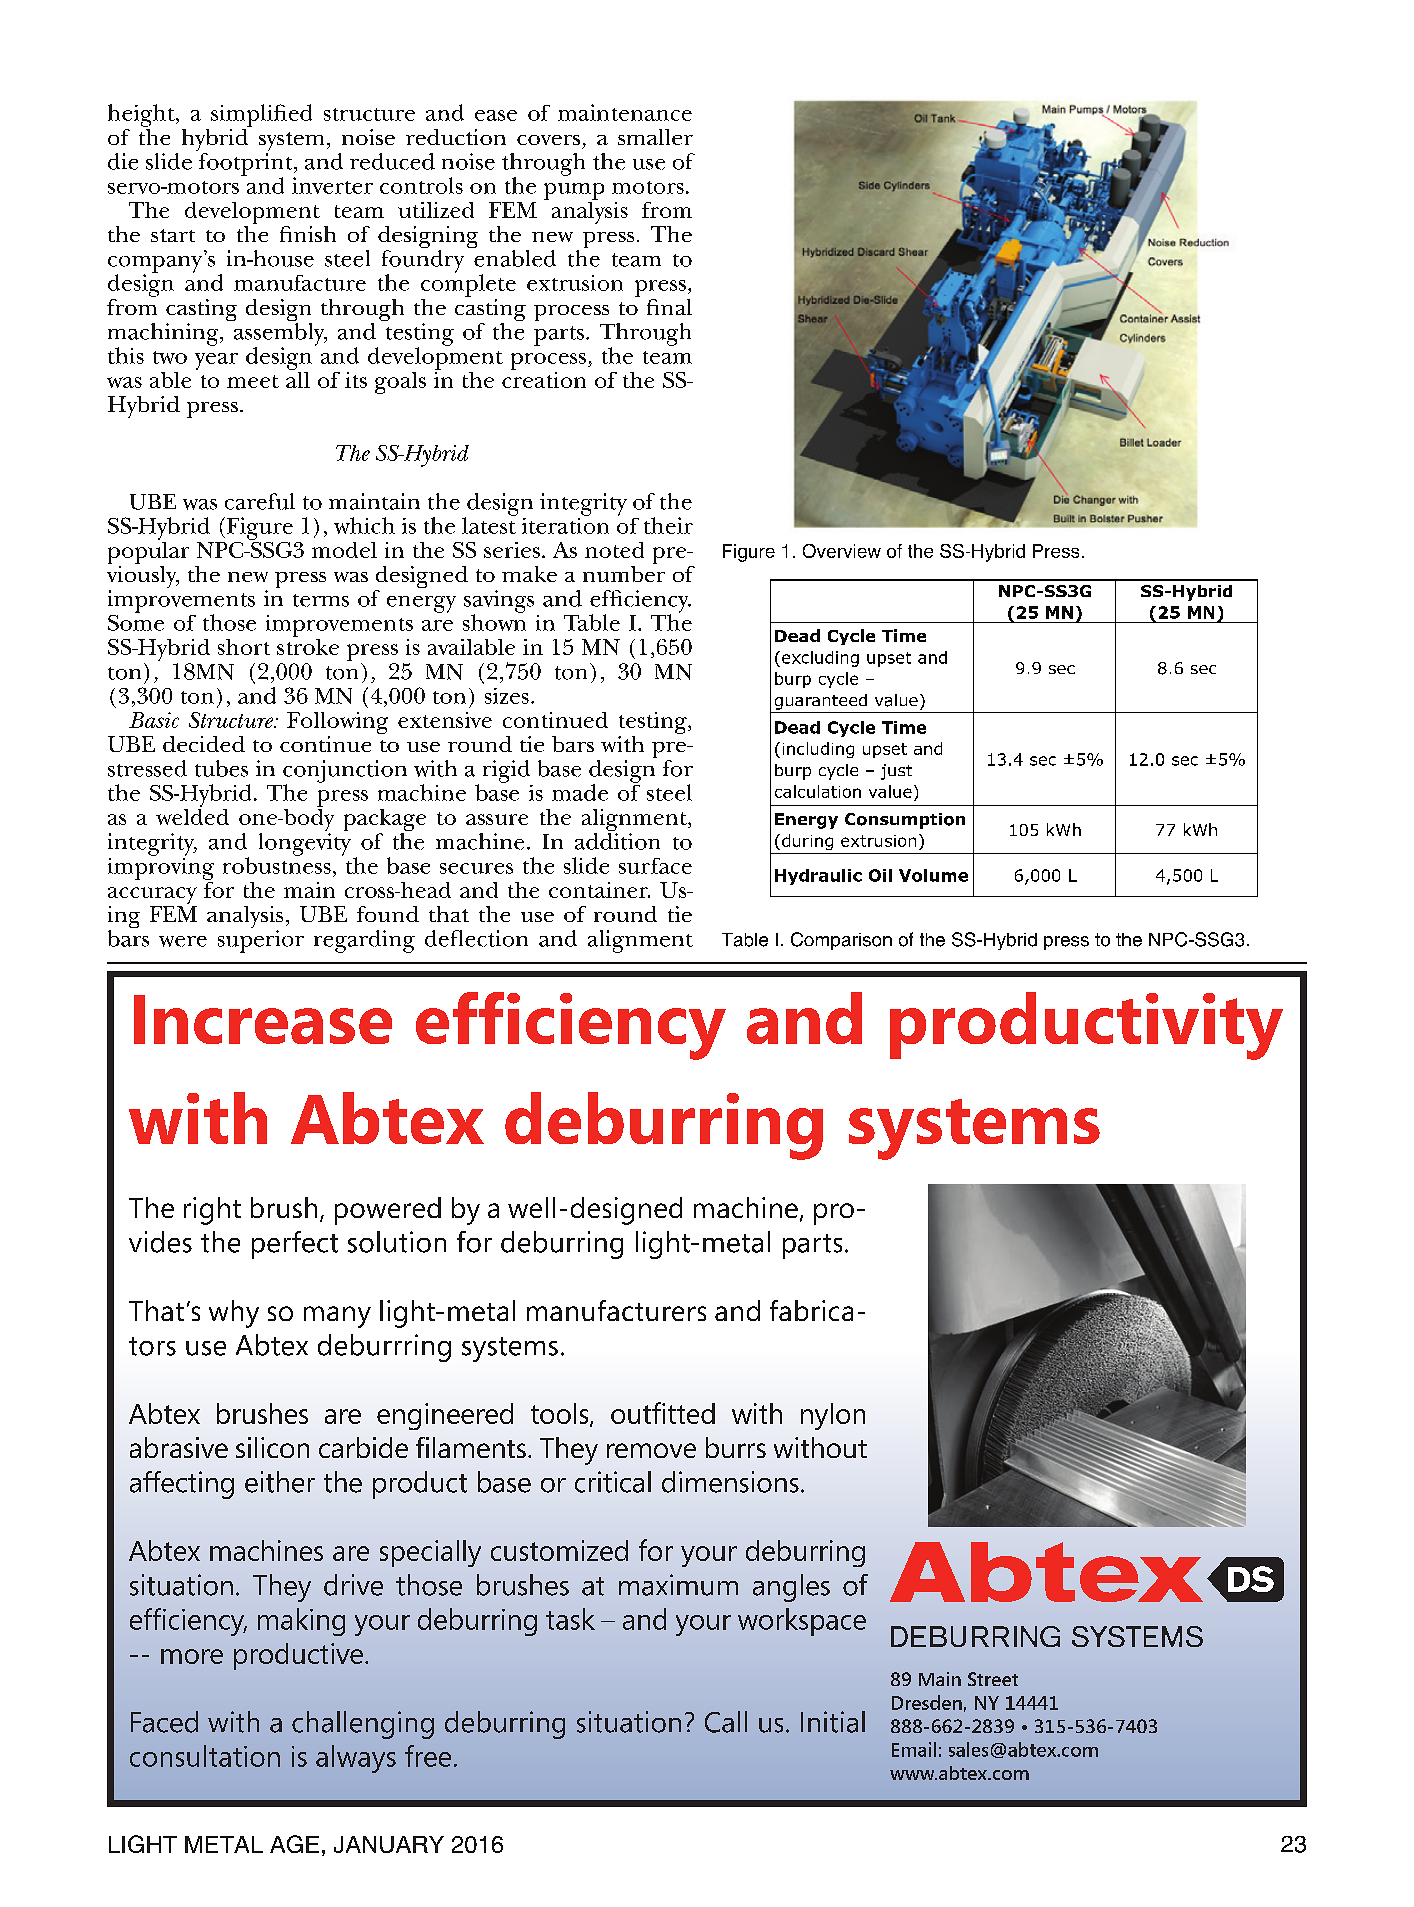 This page has width=1414, height=1907. What do you see at coordinates (397, 1242) in the page?
I see `solution` at bounding box center [397, 1242].
